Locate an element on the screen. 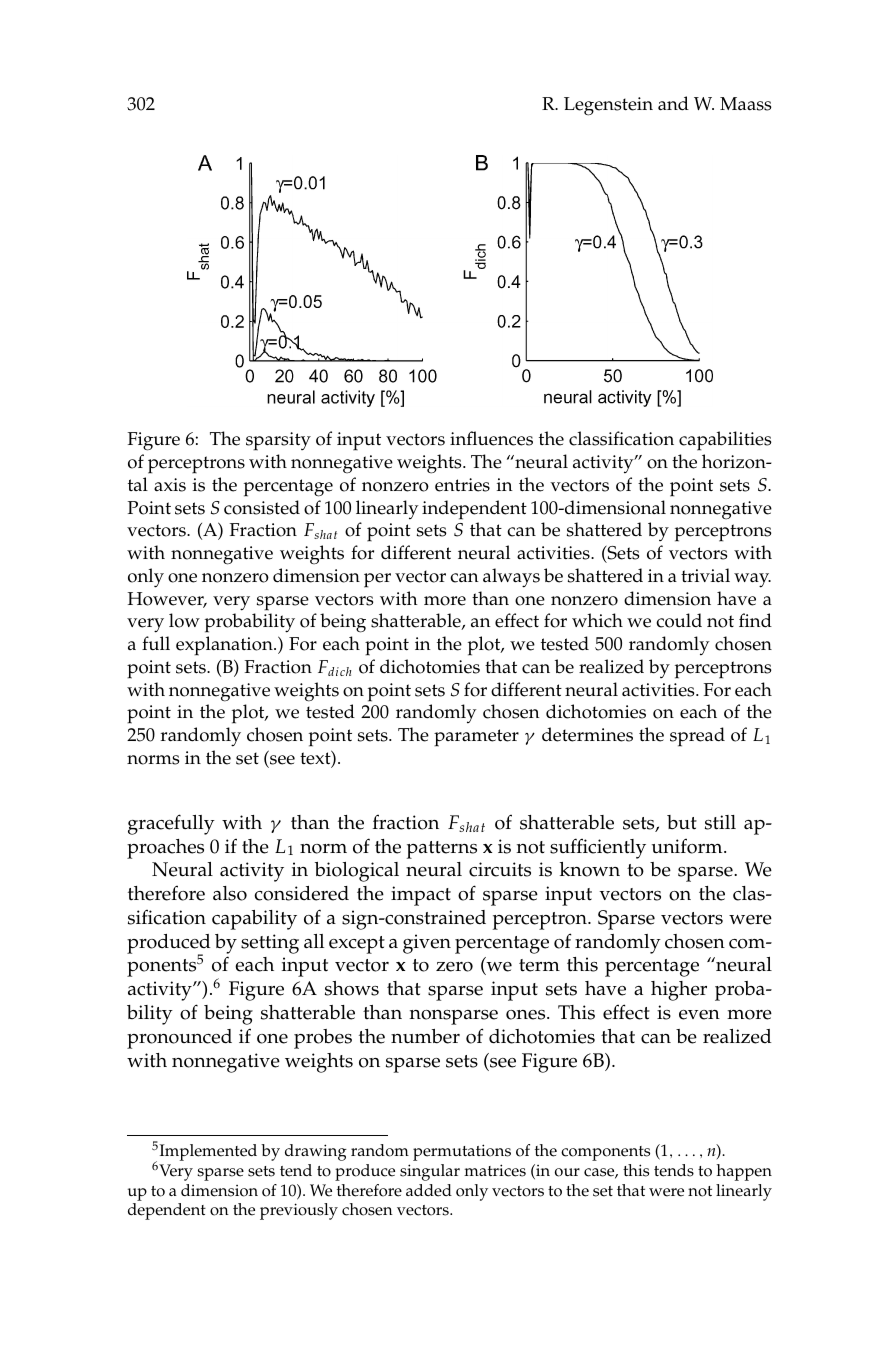 This screenshot has height=1345, width=896. consisted is located at coordinates (262, 507).
